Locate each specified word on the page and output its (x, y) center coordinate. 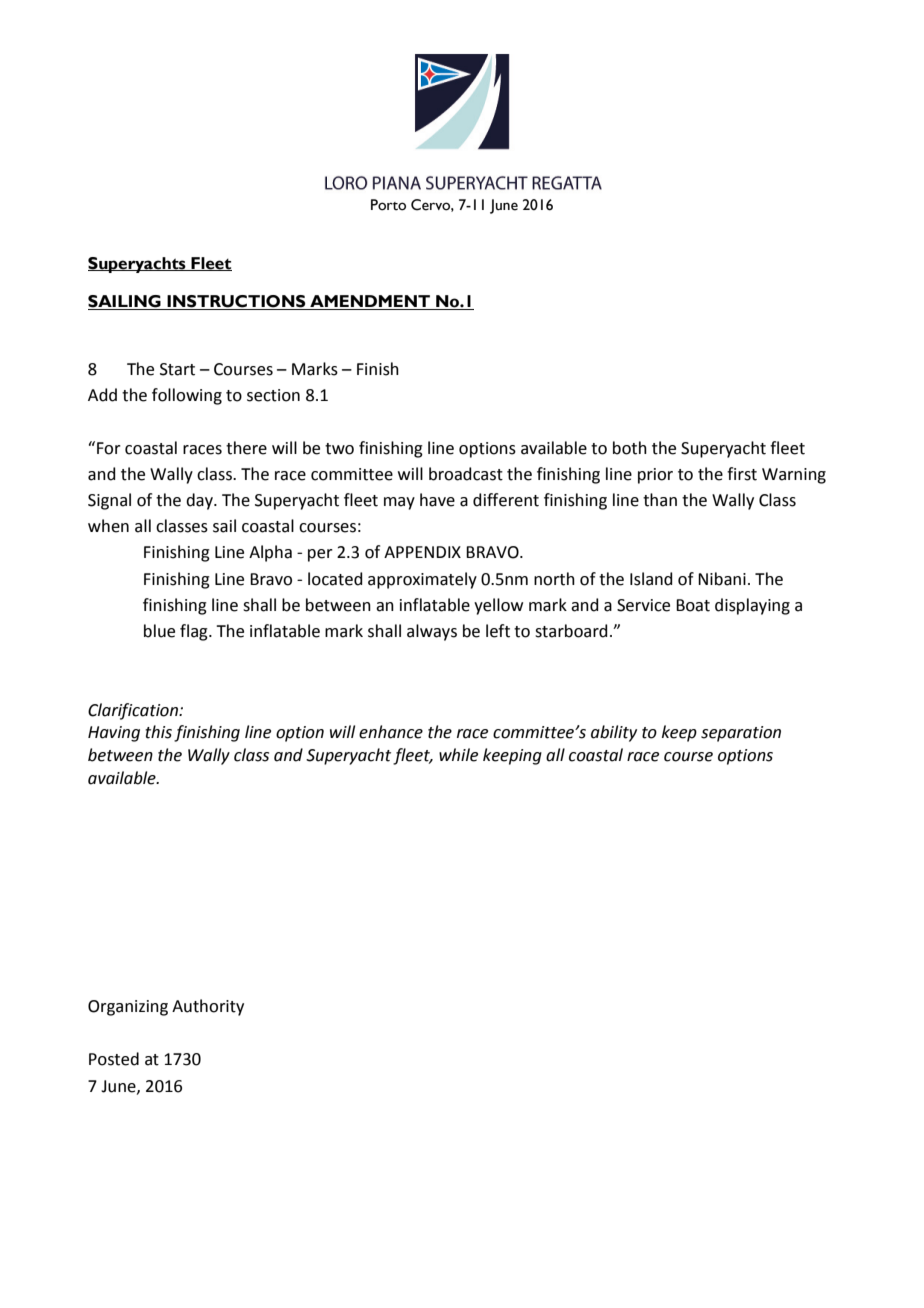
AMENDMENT (370, 302)
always (432, 632)
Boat (693, 605)
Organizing (128, 1008)
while (458, 755)
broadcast (466, 474)
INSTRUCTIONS (236, 302)
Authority (208, 1007)
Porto (388, 205)
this (158, 732)
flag (195, 632)
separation (741, 734)
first (742, 474)
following (187, 396)
